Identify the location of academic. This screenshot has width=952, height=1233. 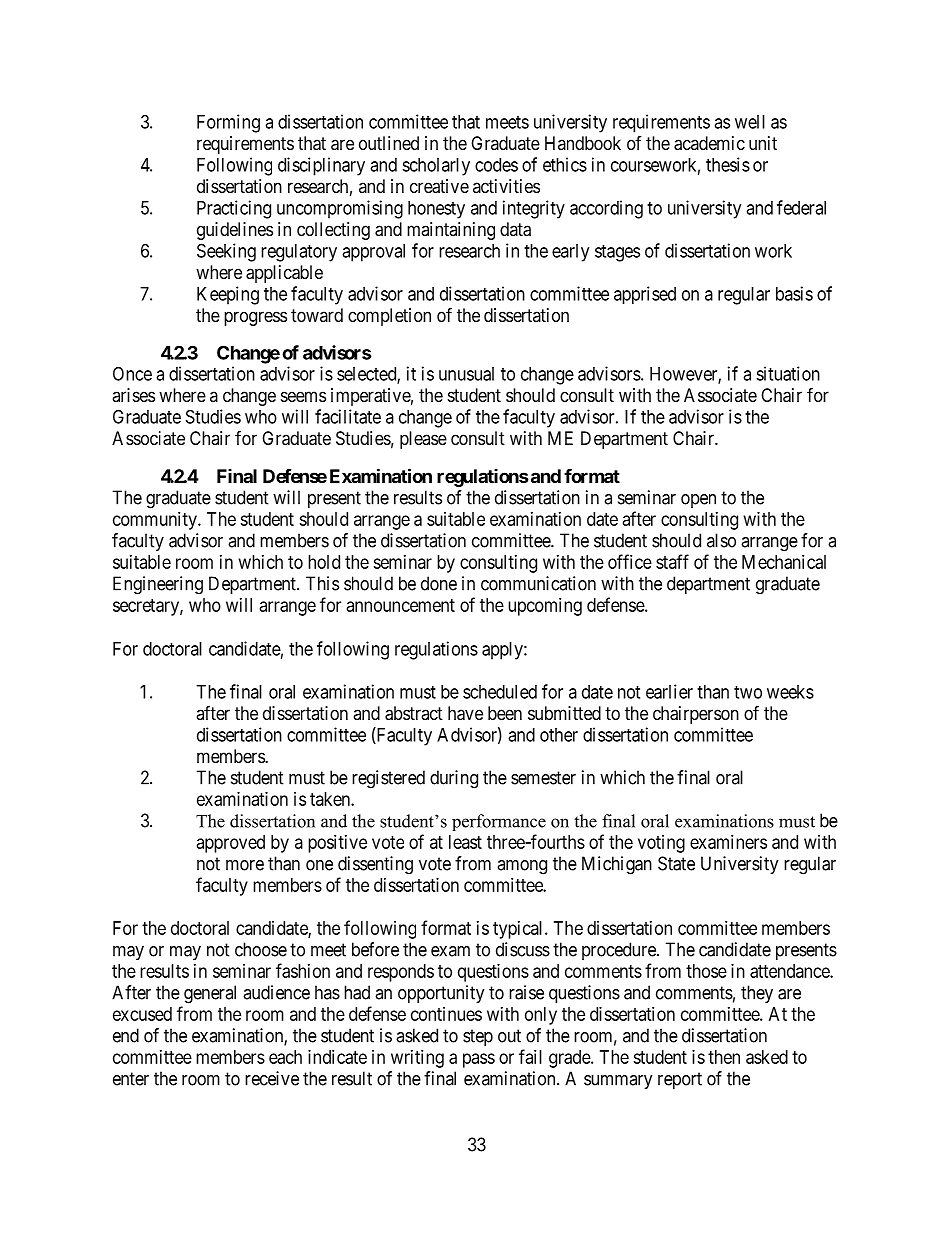
(709, 143).
